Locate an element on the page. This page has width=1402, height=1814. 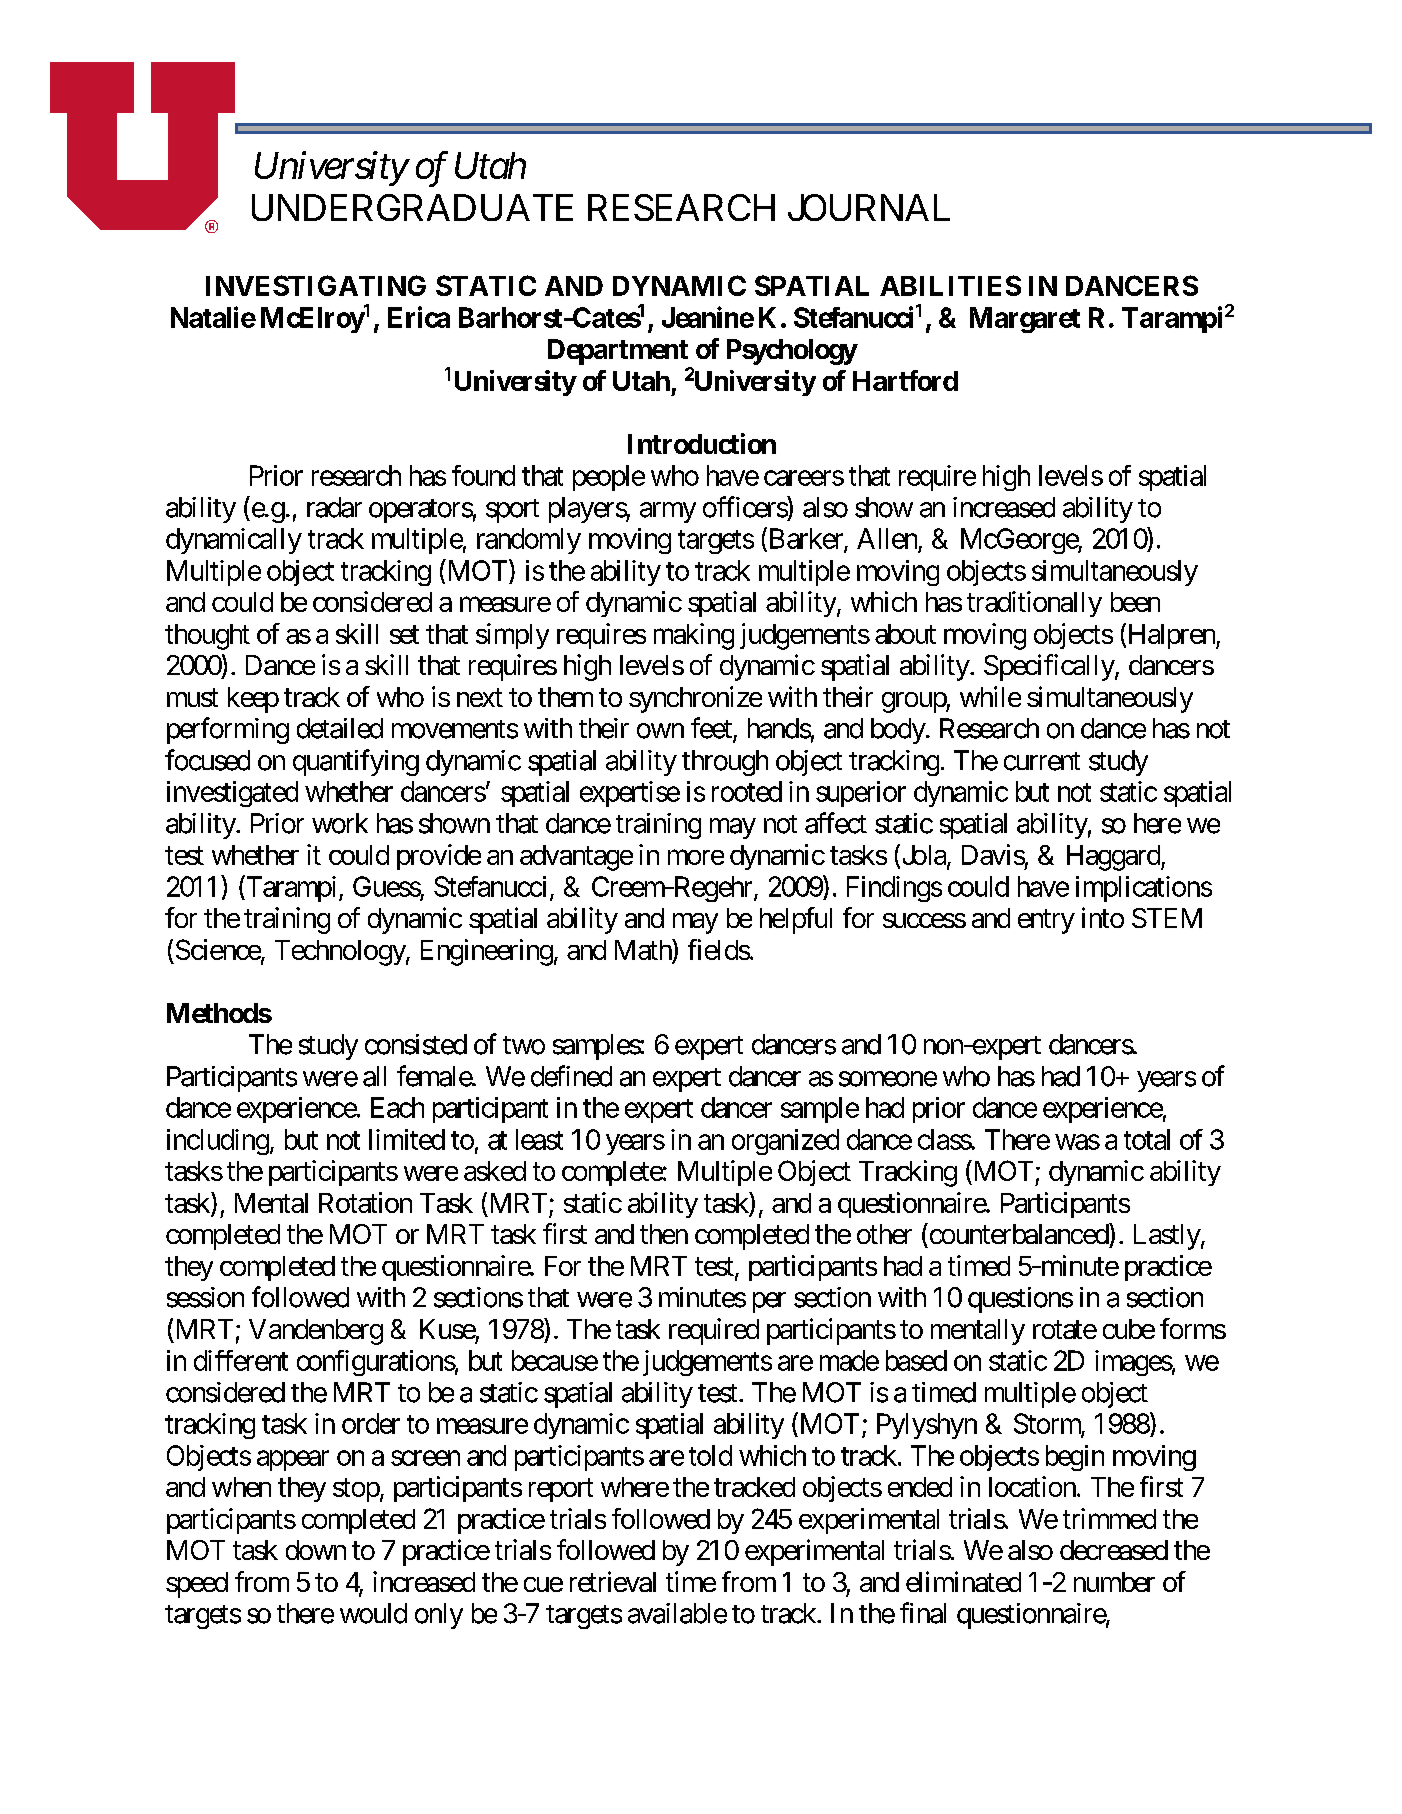
down is located at coordinates (316, 1550).
